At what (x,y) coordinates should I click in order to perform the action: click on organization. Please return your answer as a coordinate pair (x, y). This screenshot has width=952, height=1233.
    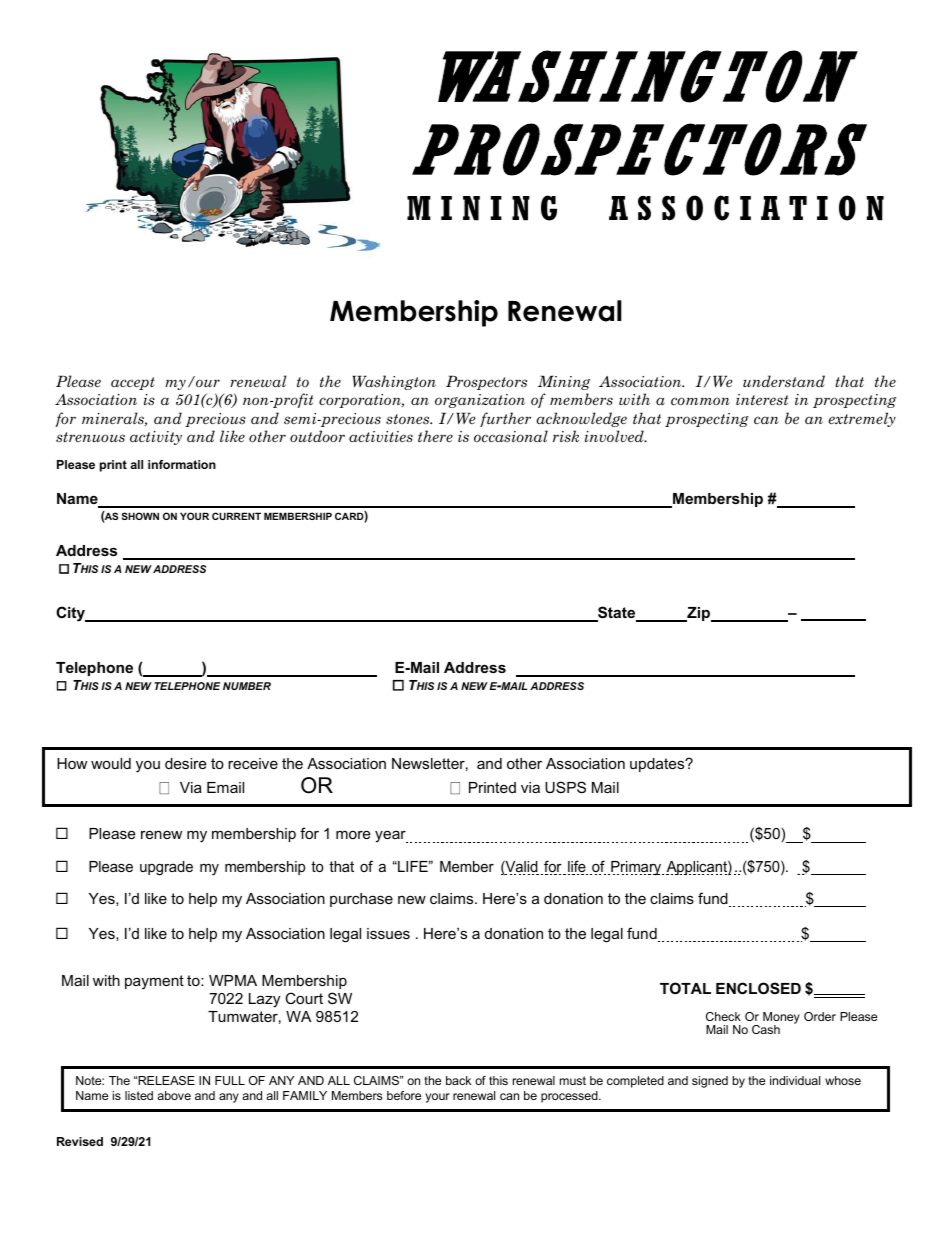
    Looking at the image, I should click on (480, 401).
